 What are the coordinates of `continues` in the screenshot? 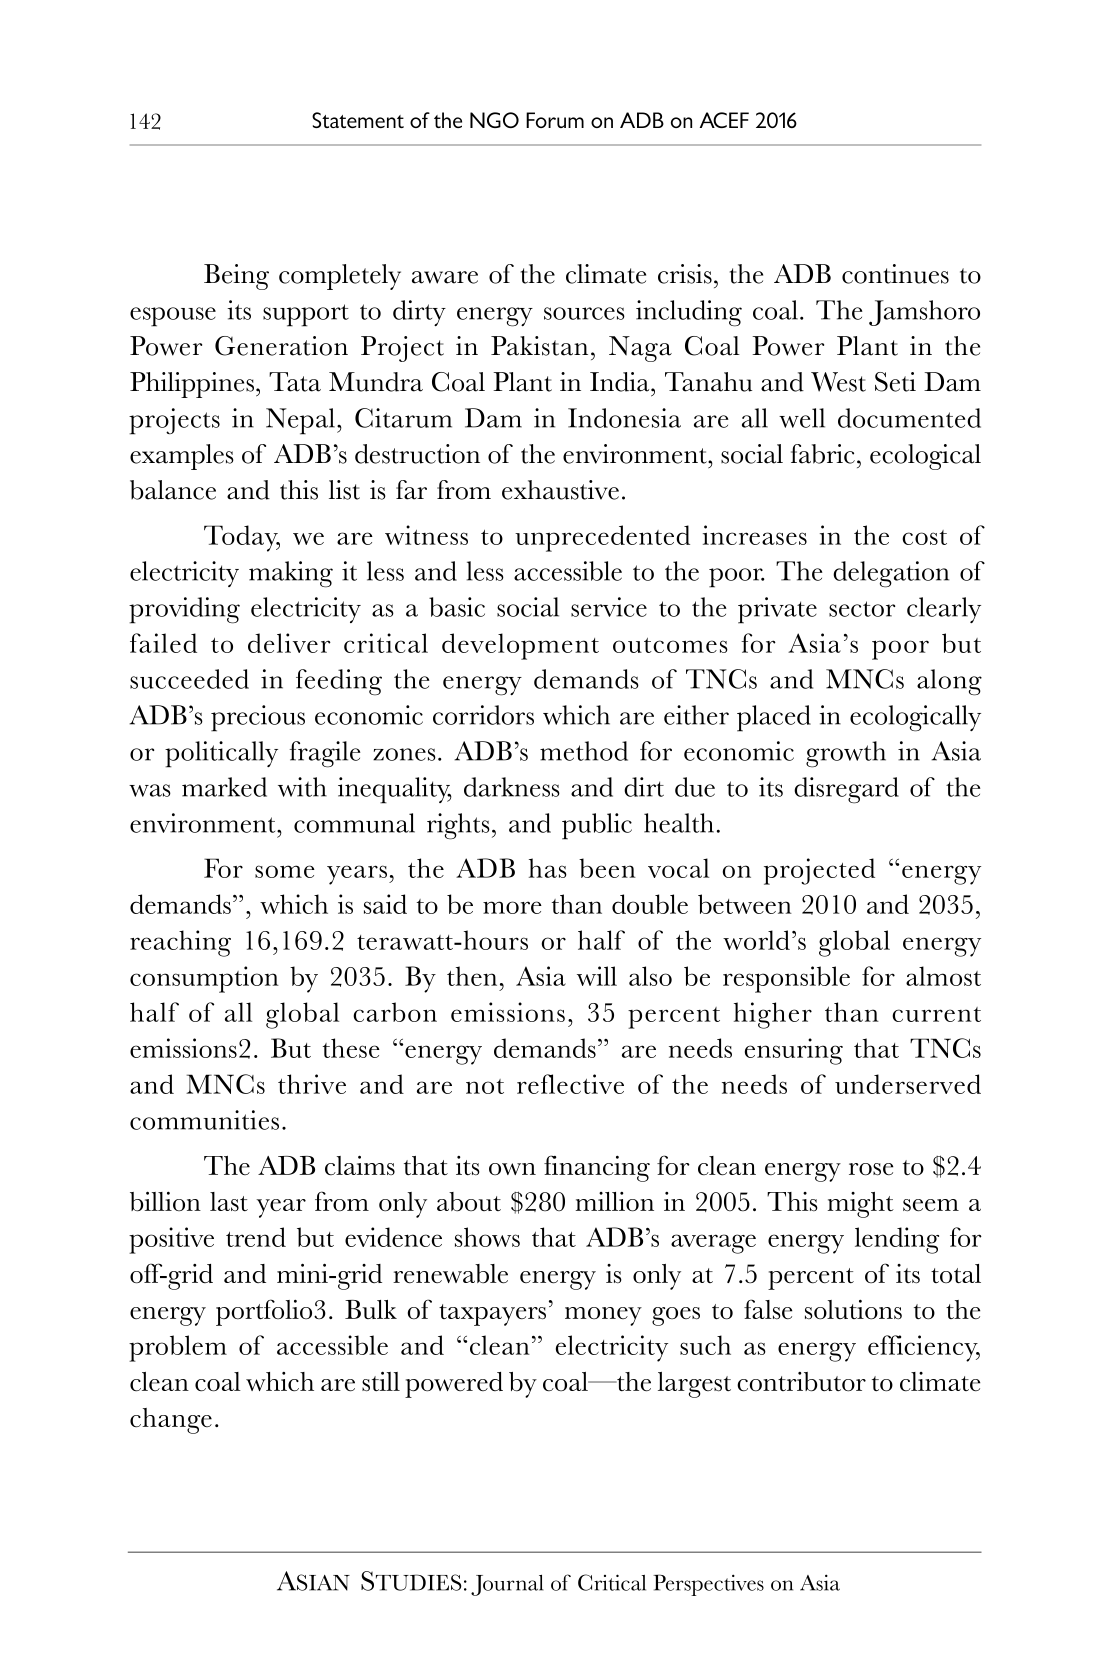 It's located at (895, 274).
